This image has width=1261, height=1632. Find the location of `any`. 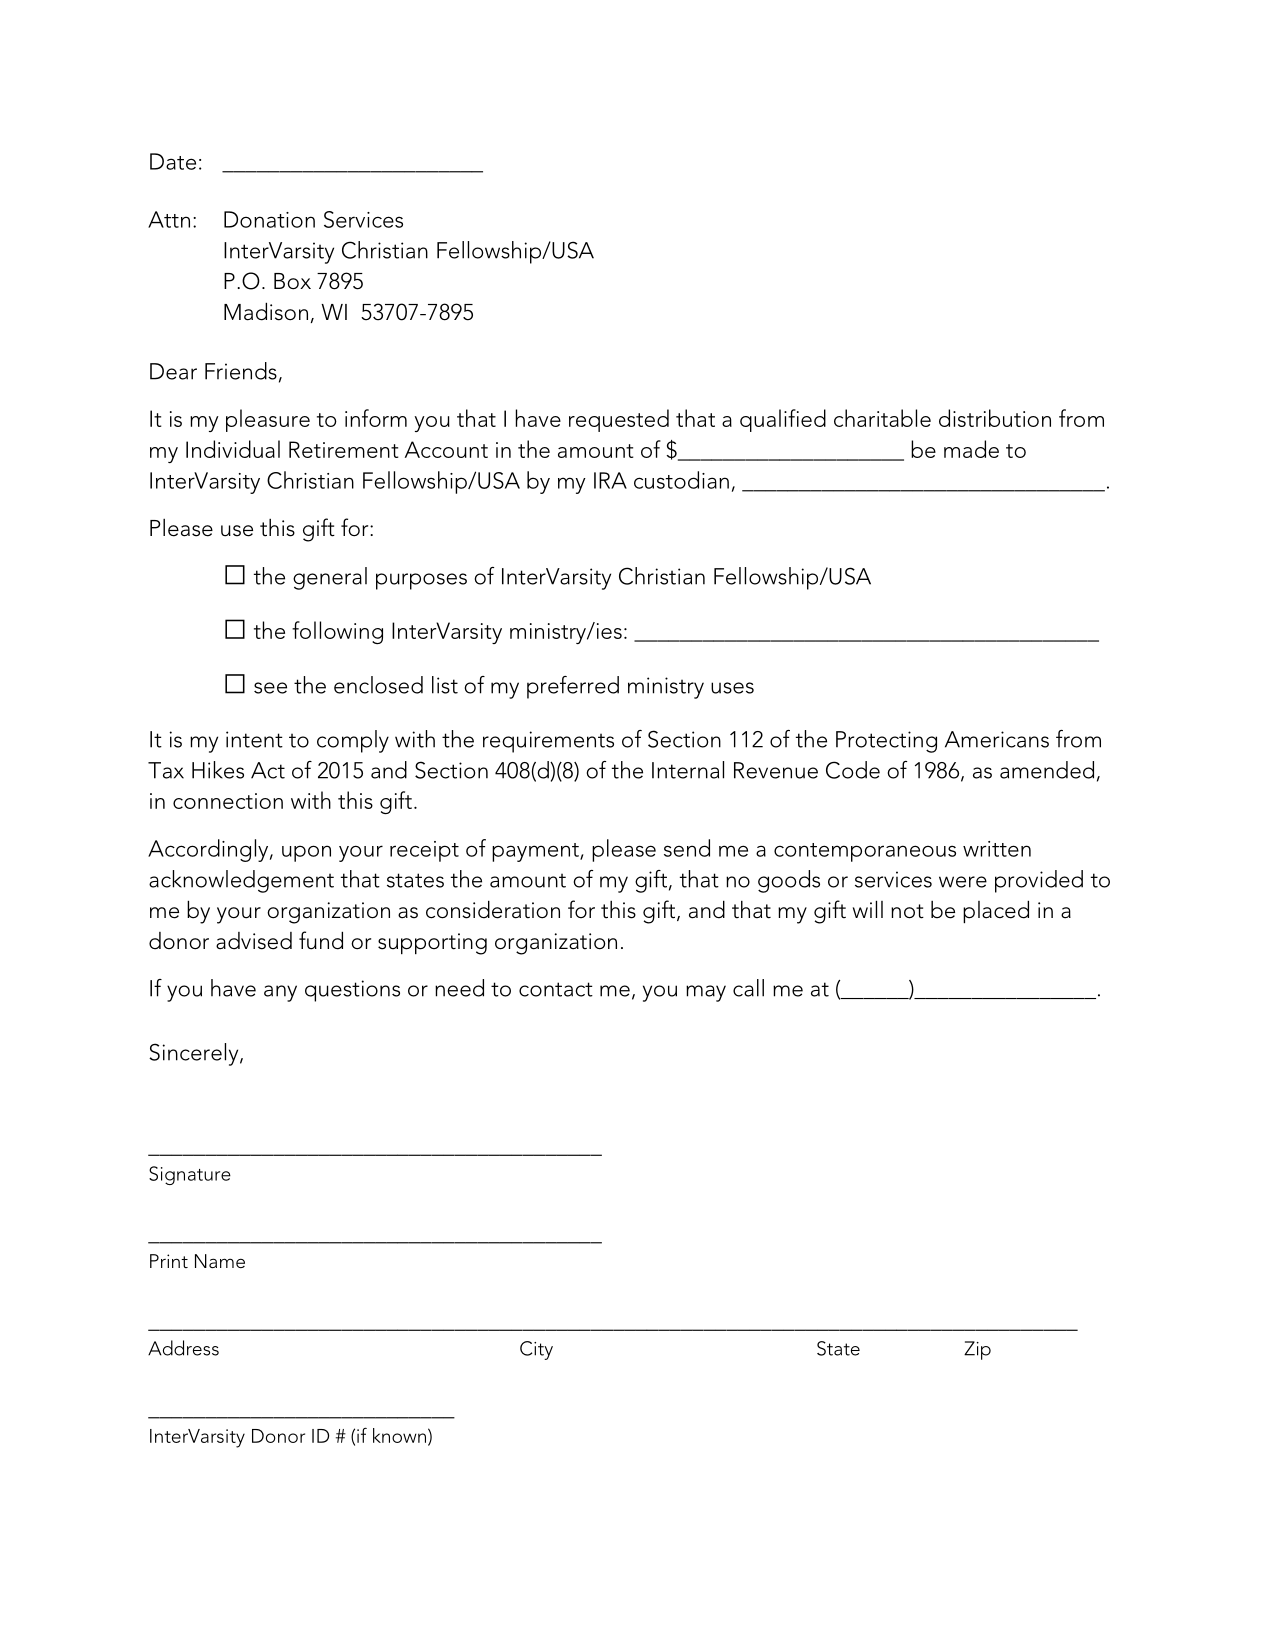

any is located at coordinates (280, 993).
